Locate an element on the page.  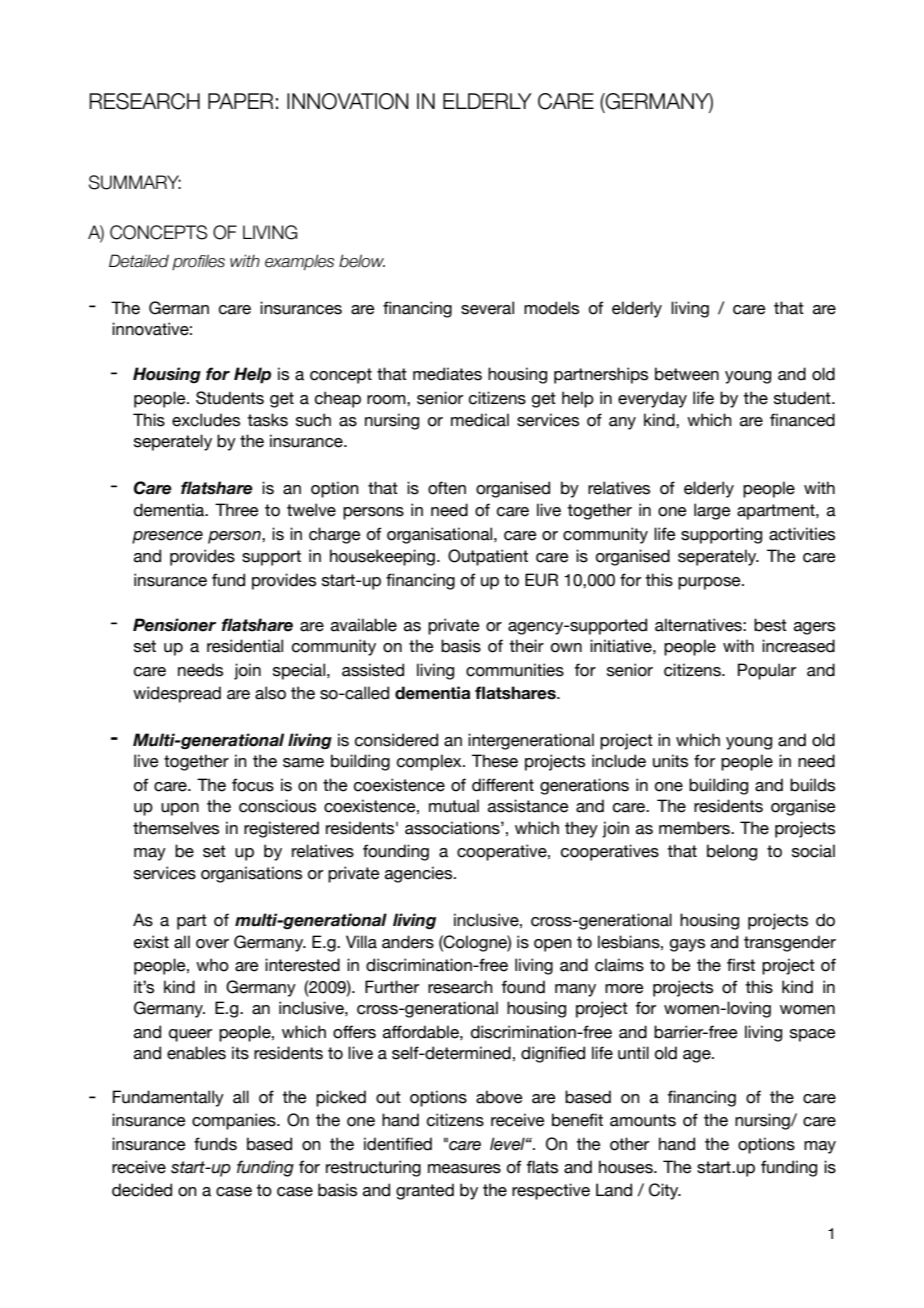
members is located at coordinates (695, 828).
